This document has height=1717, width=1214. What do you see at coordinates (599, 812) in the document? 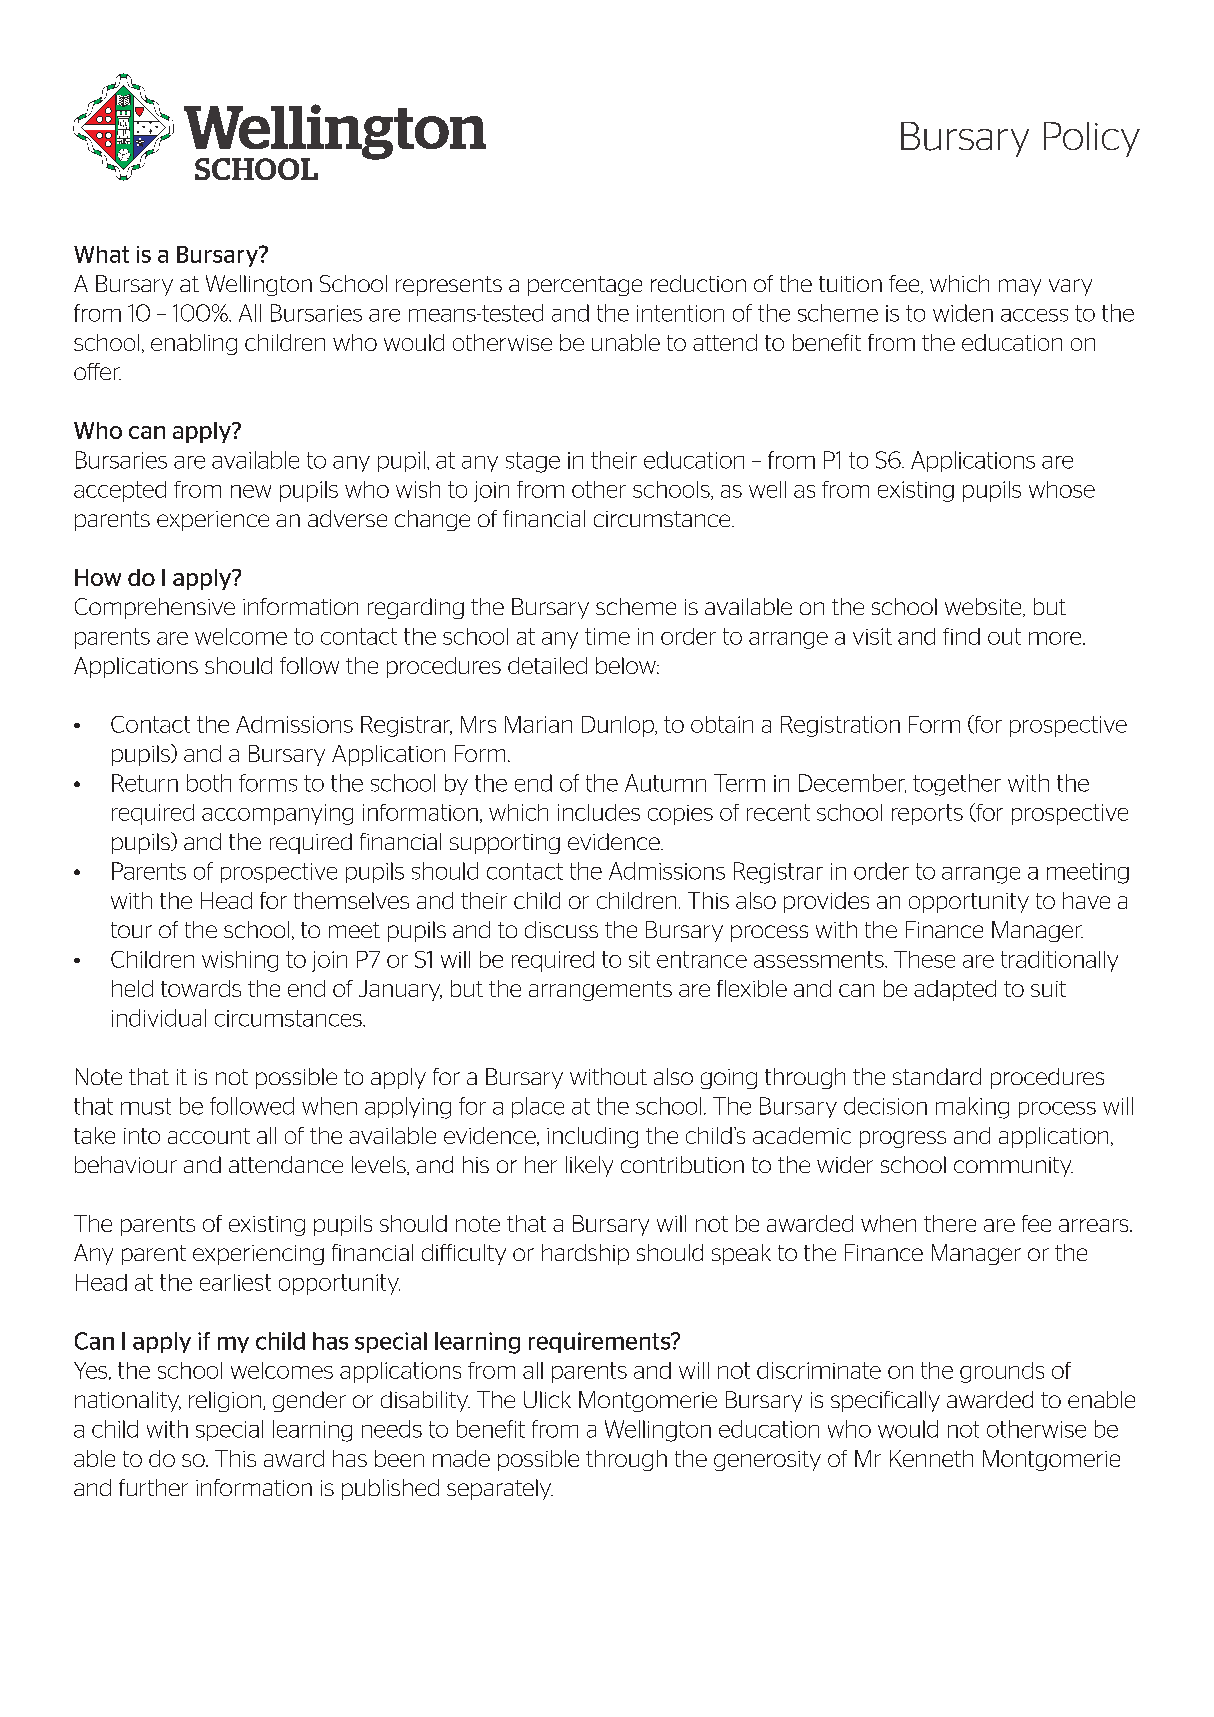
I see `includes` at bounding box center [599, 812].
